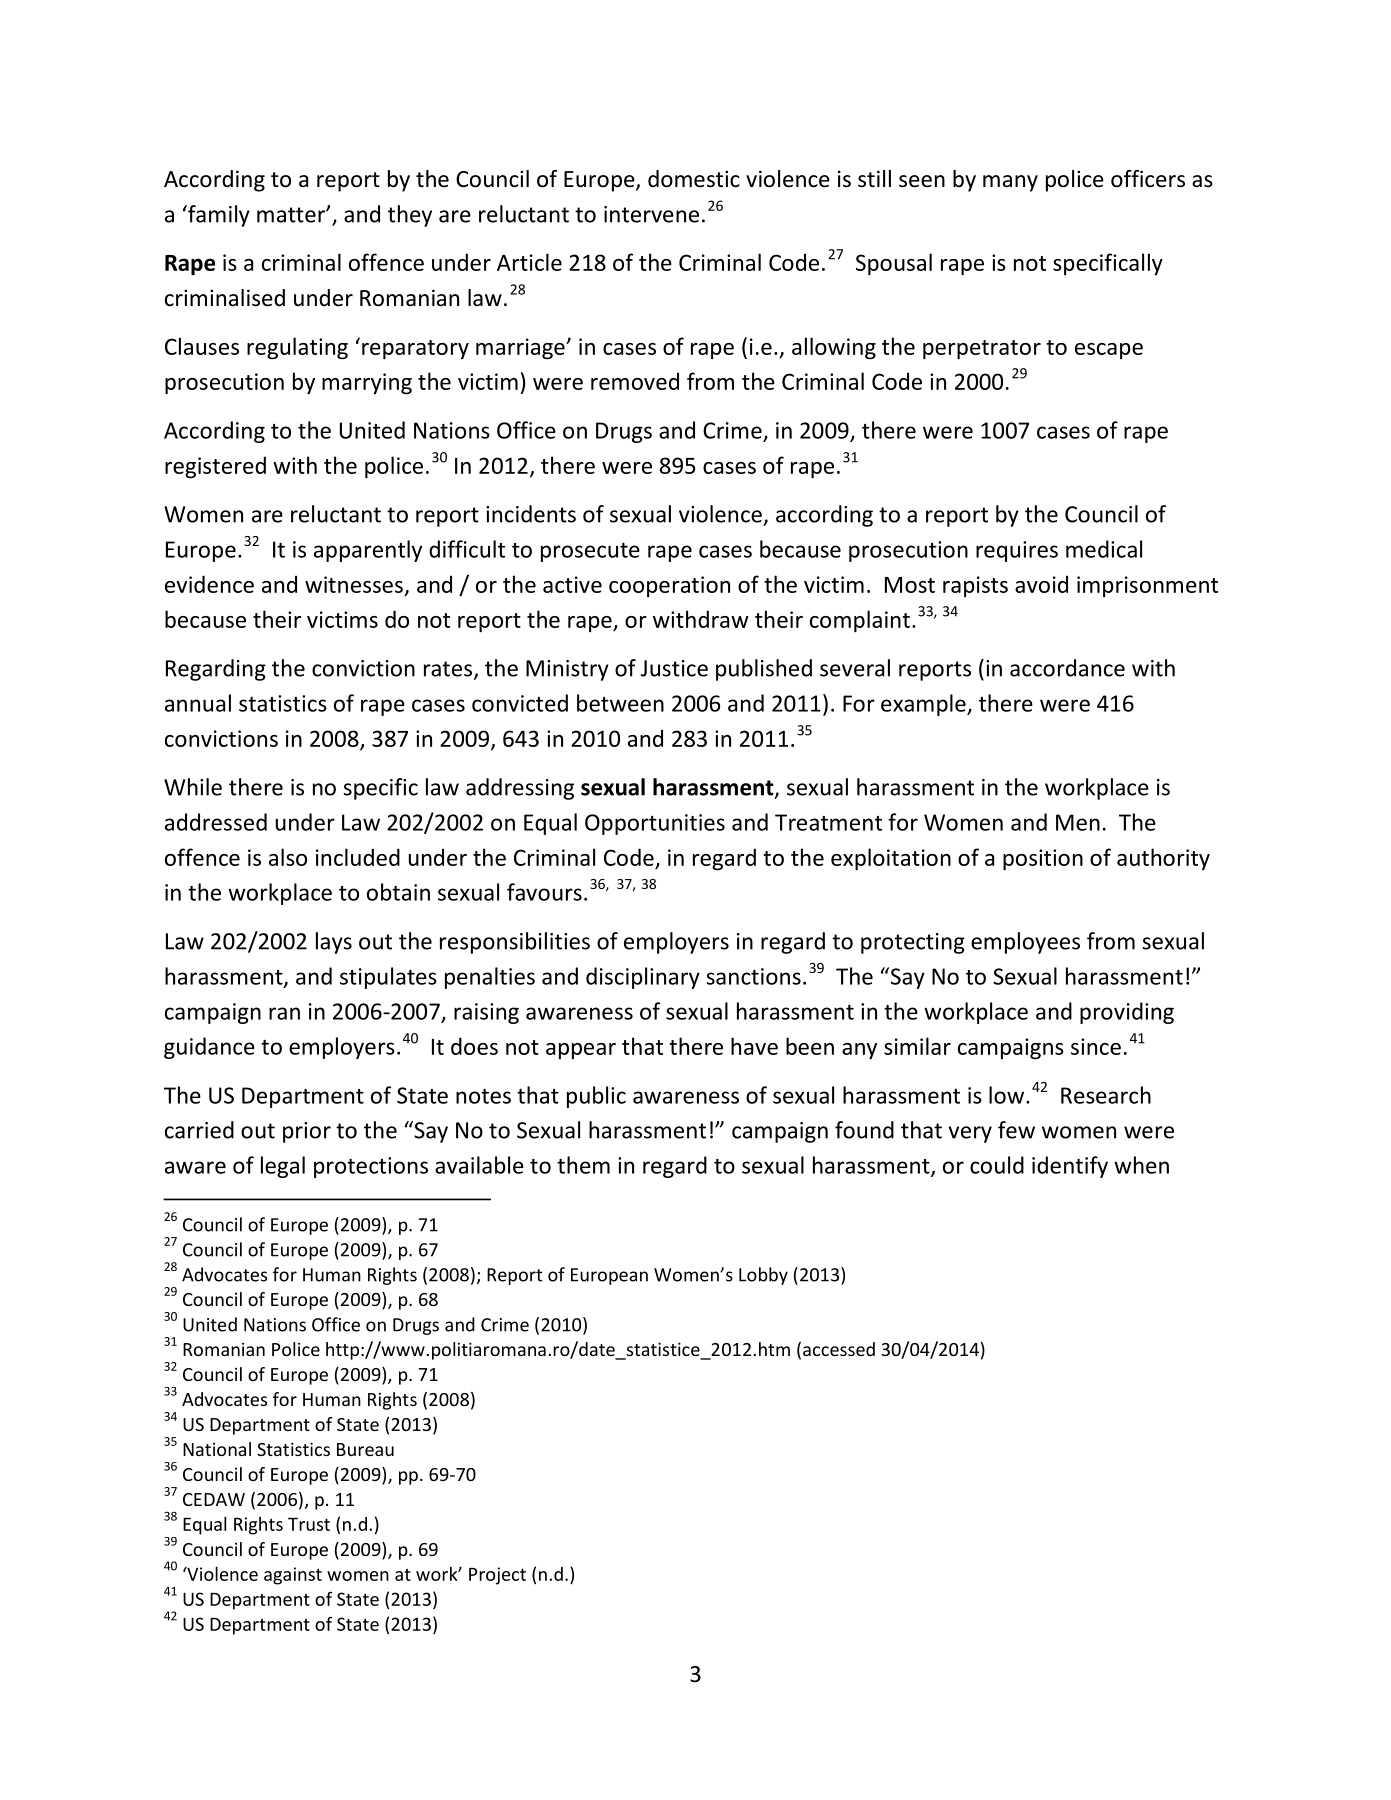 Image resolution: width=1391 pixels, height=1800 pixels. I want to click on Opportunities, so click(655, 824).
